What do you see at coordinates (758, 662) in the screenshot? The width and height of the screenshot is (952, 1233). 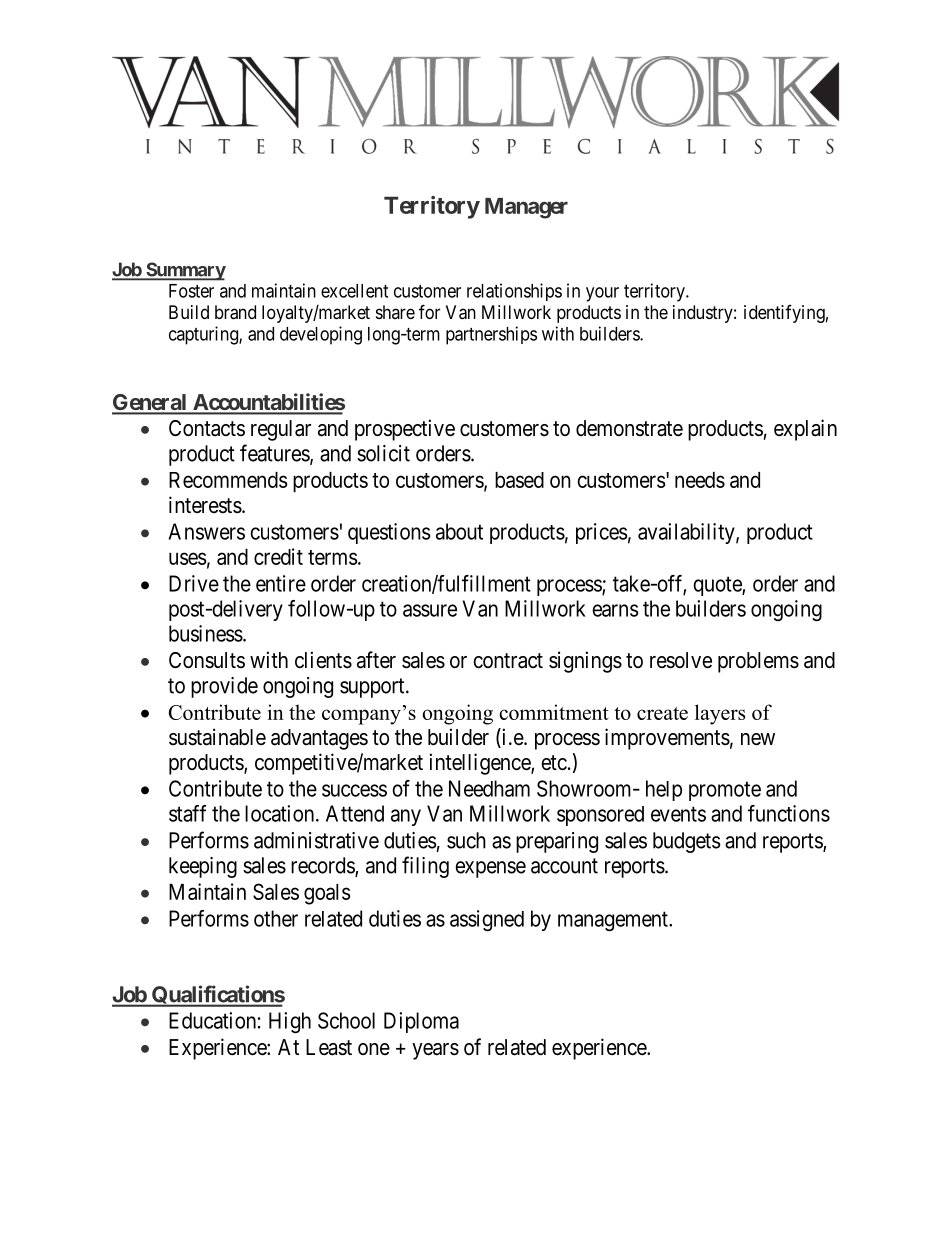 I see `problems` at bounding box center [758, 662].
